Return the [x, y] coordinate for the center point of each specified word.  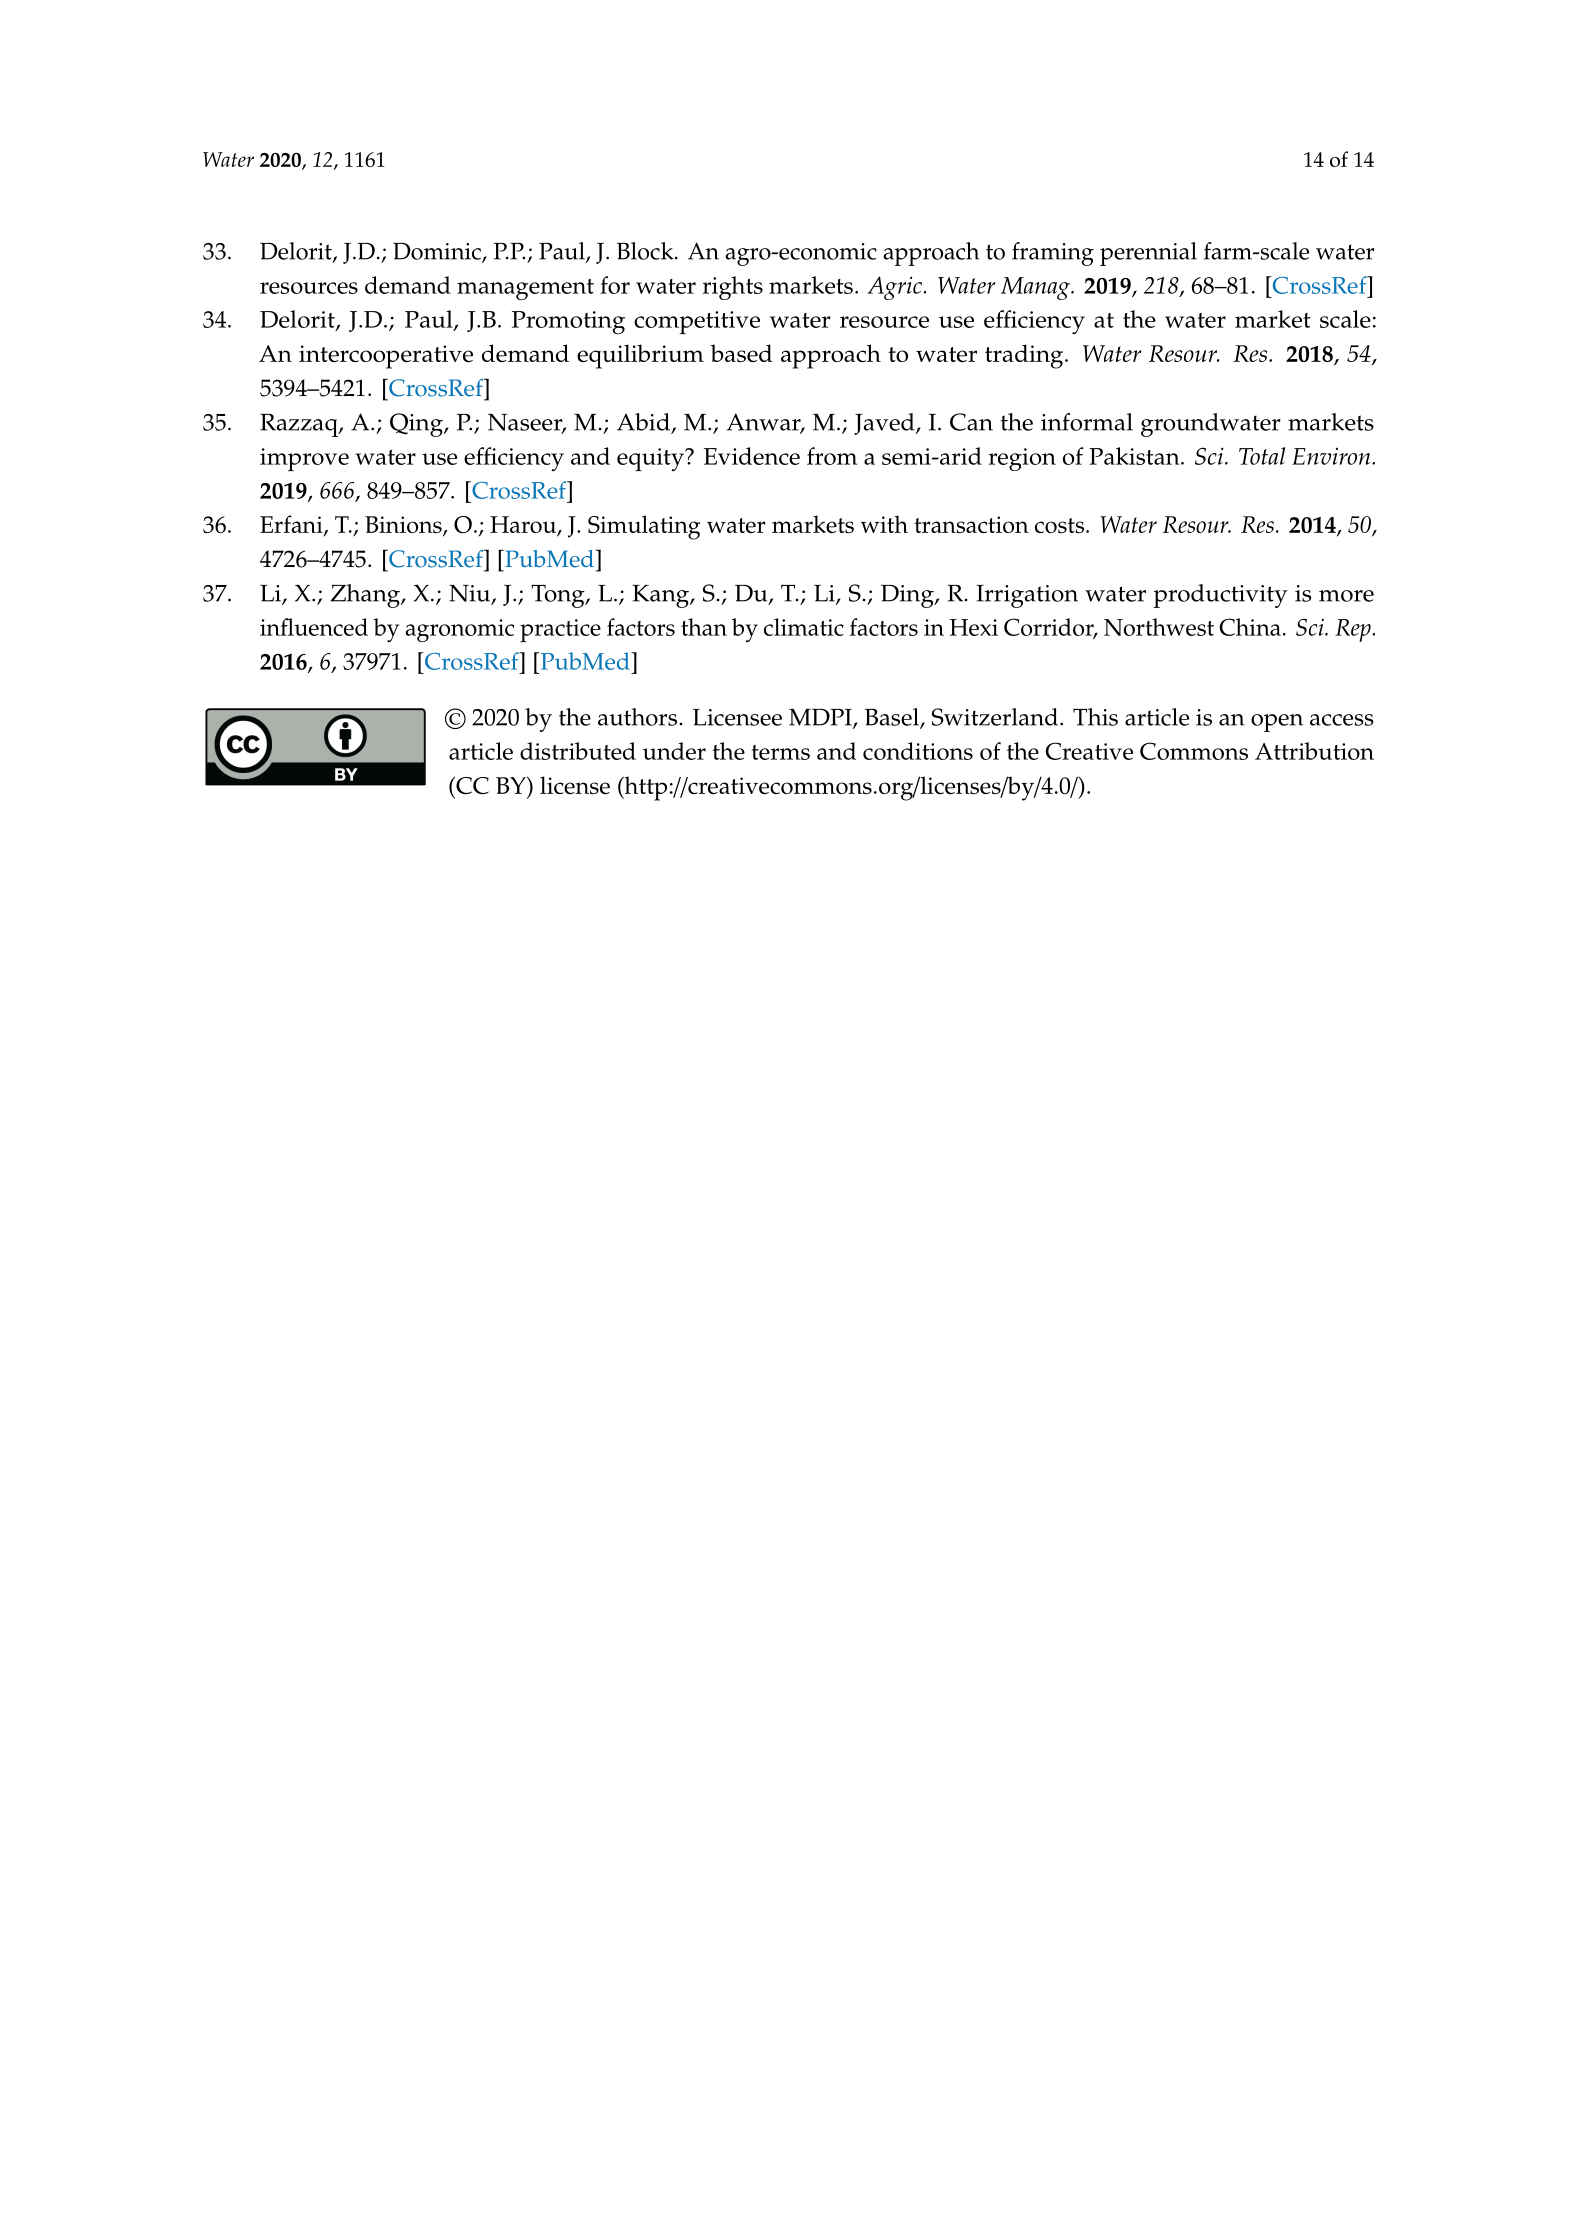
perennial [1148, 254]
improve [304, 459]
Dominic [438, 252]
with [884, 524]
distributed [578, 751]
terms [780, 752]
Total [1262, 456]
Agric [894, 288]
